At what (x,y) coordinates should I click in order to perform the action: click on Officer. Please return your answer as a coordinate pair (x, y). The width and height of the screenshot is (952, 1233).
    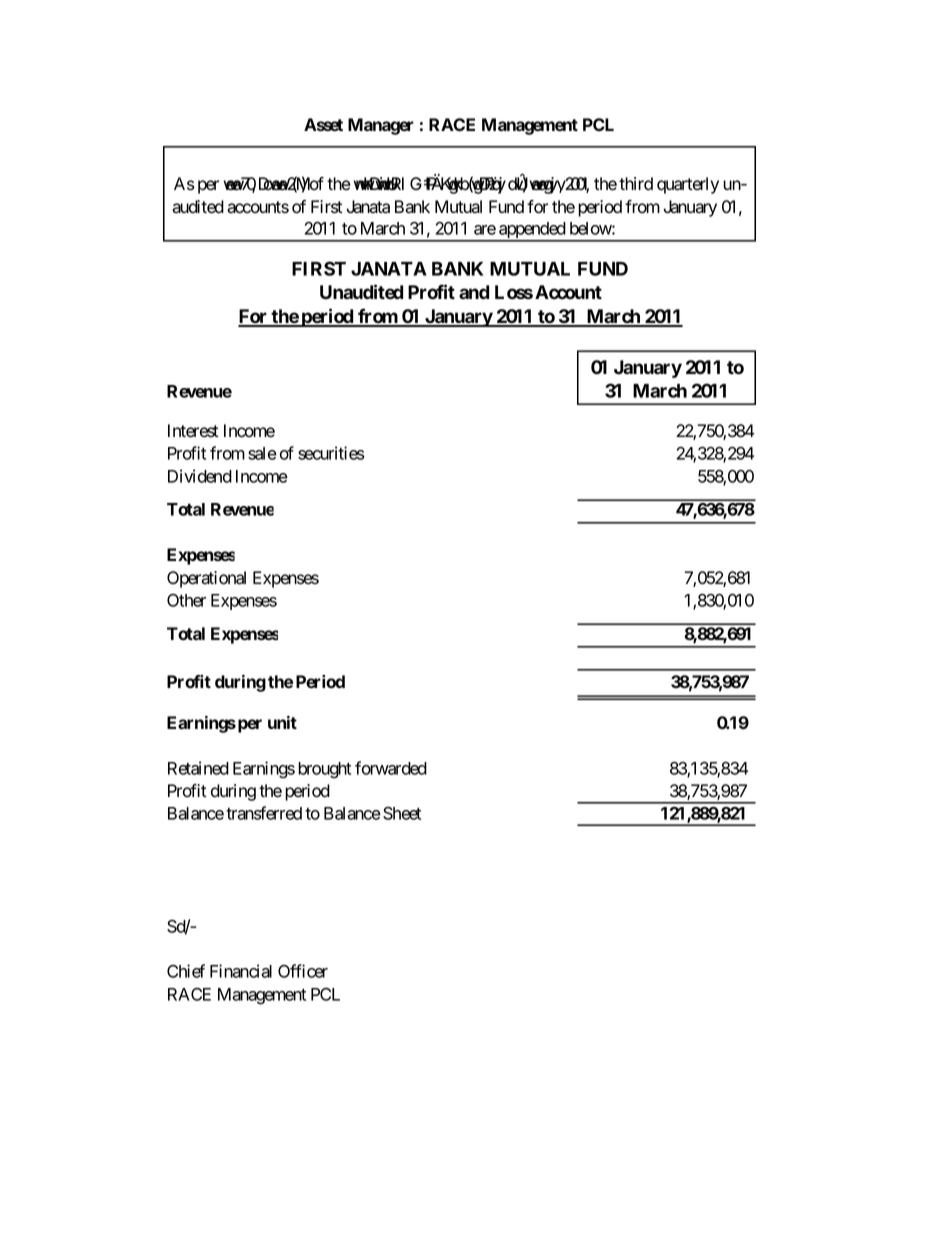
    Looking at the image, I should click on (303, 971).
